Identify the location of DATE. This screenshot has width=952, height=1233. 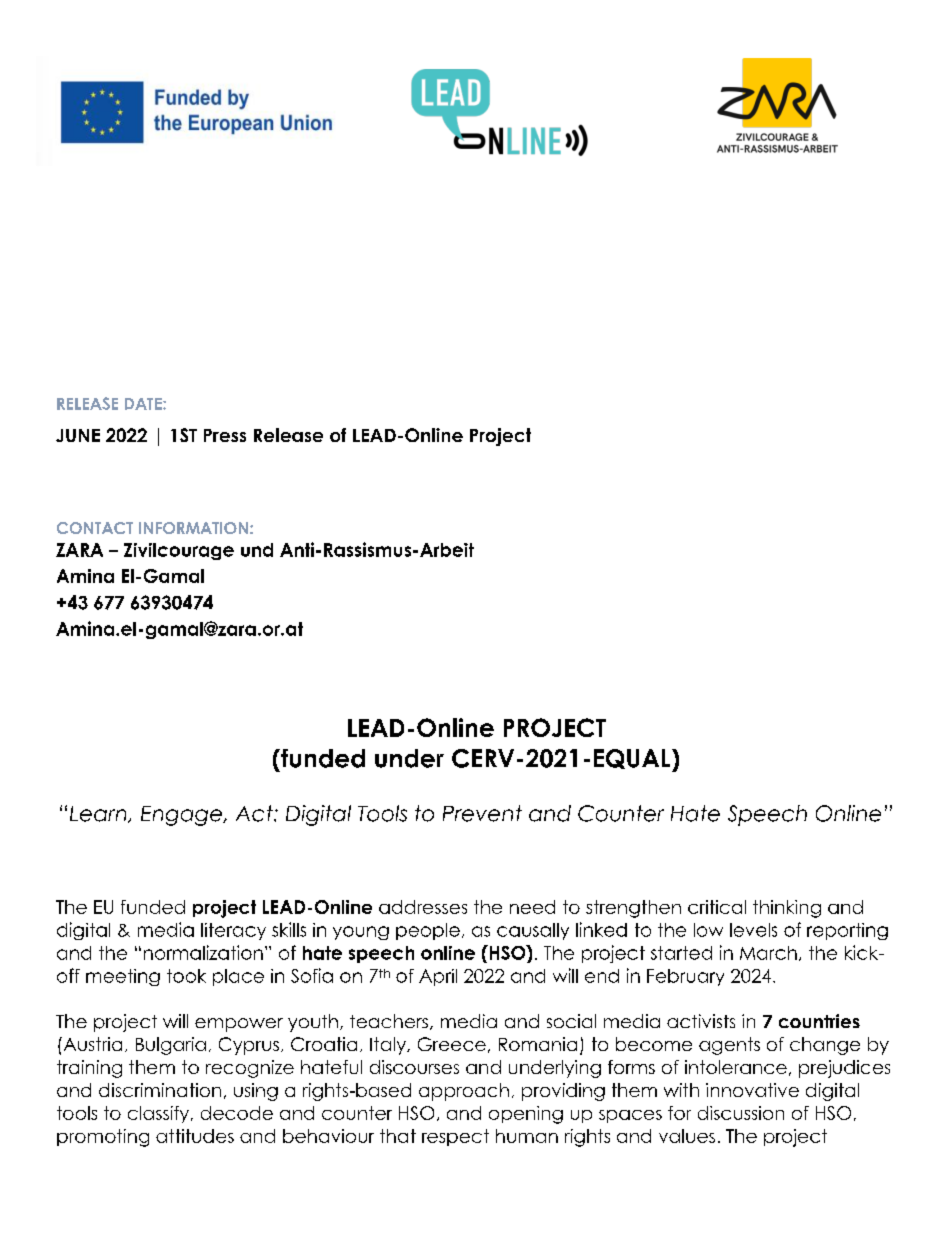
(144, 404).
